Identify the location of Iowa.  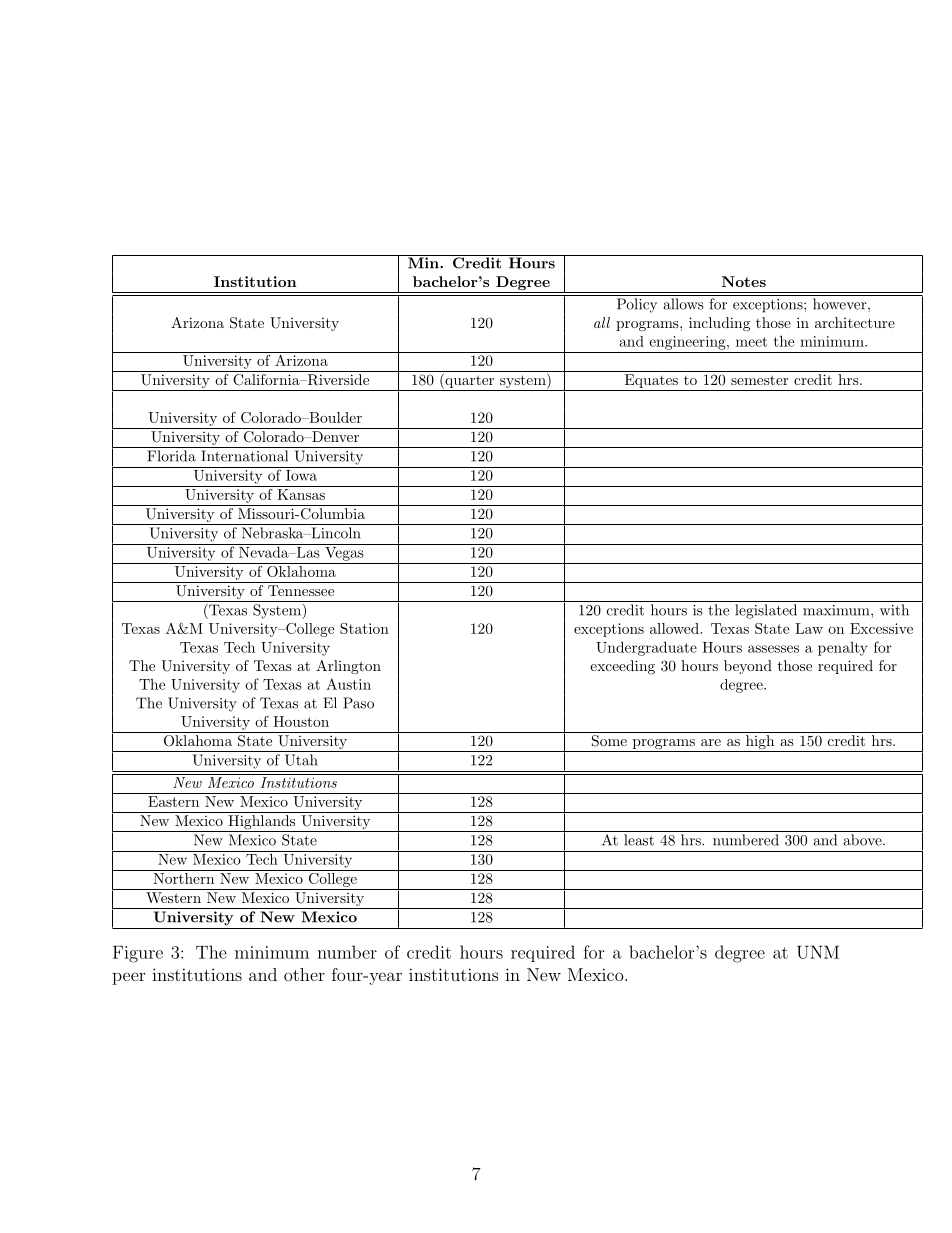
(301, 474).
